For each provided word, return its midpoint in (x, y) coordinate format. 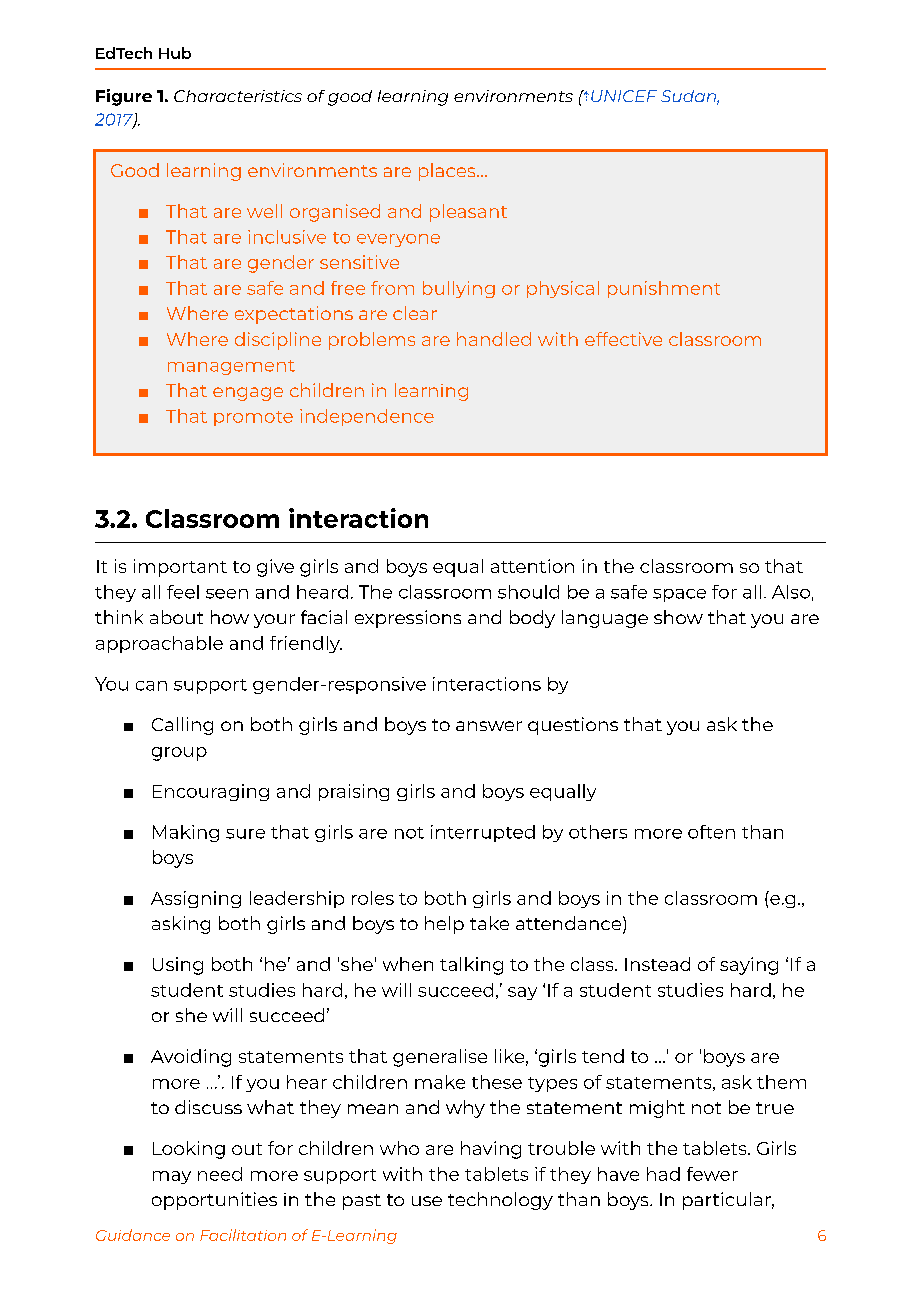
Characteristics (238, 96)
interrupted (483, 833)
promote (253, 418)
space (679, 595)
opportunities (214, 1201)
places (448, 172)
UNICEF (624, 96)
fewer (712, 1174)
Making (186, 833)
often (711, 832)
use (427, 1201)
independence (367, 417)
